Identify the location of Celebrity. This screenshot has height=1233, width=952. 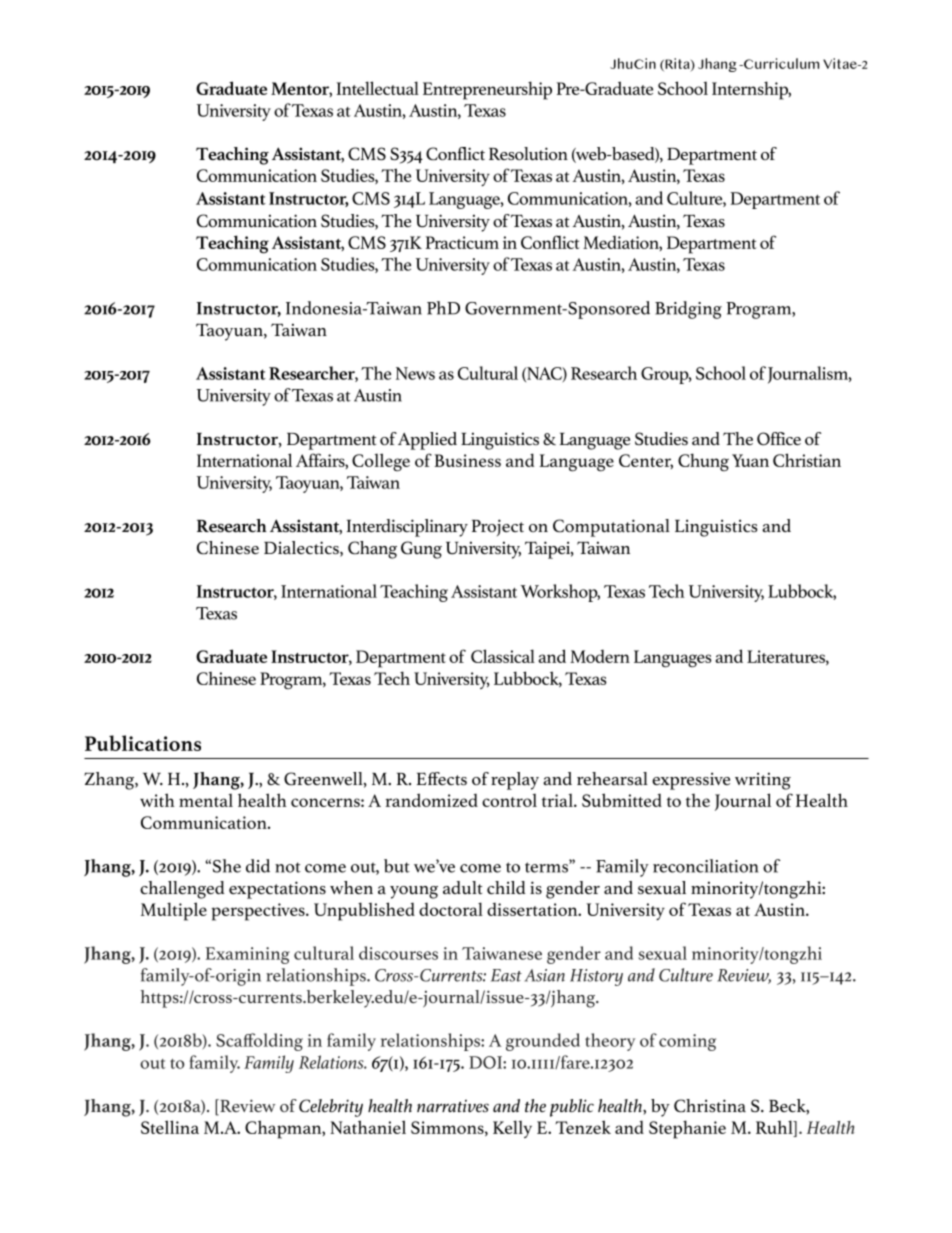
(331, 1108).
